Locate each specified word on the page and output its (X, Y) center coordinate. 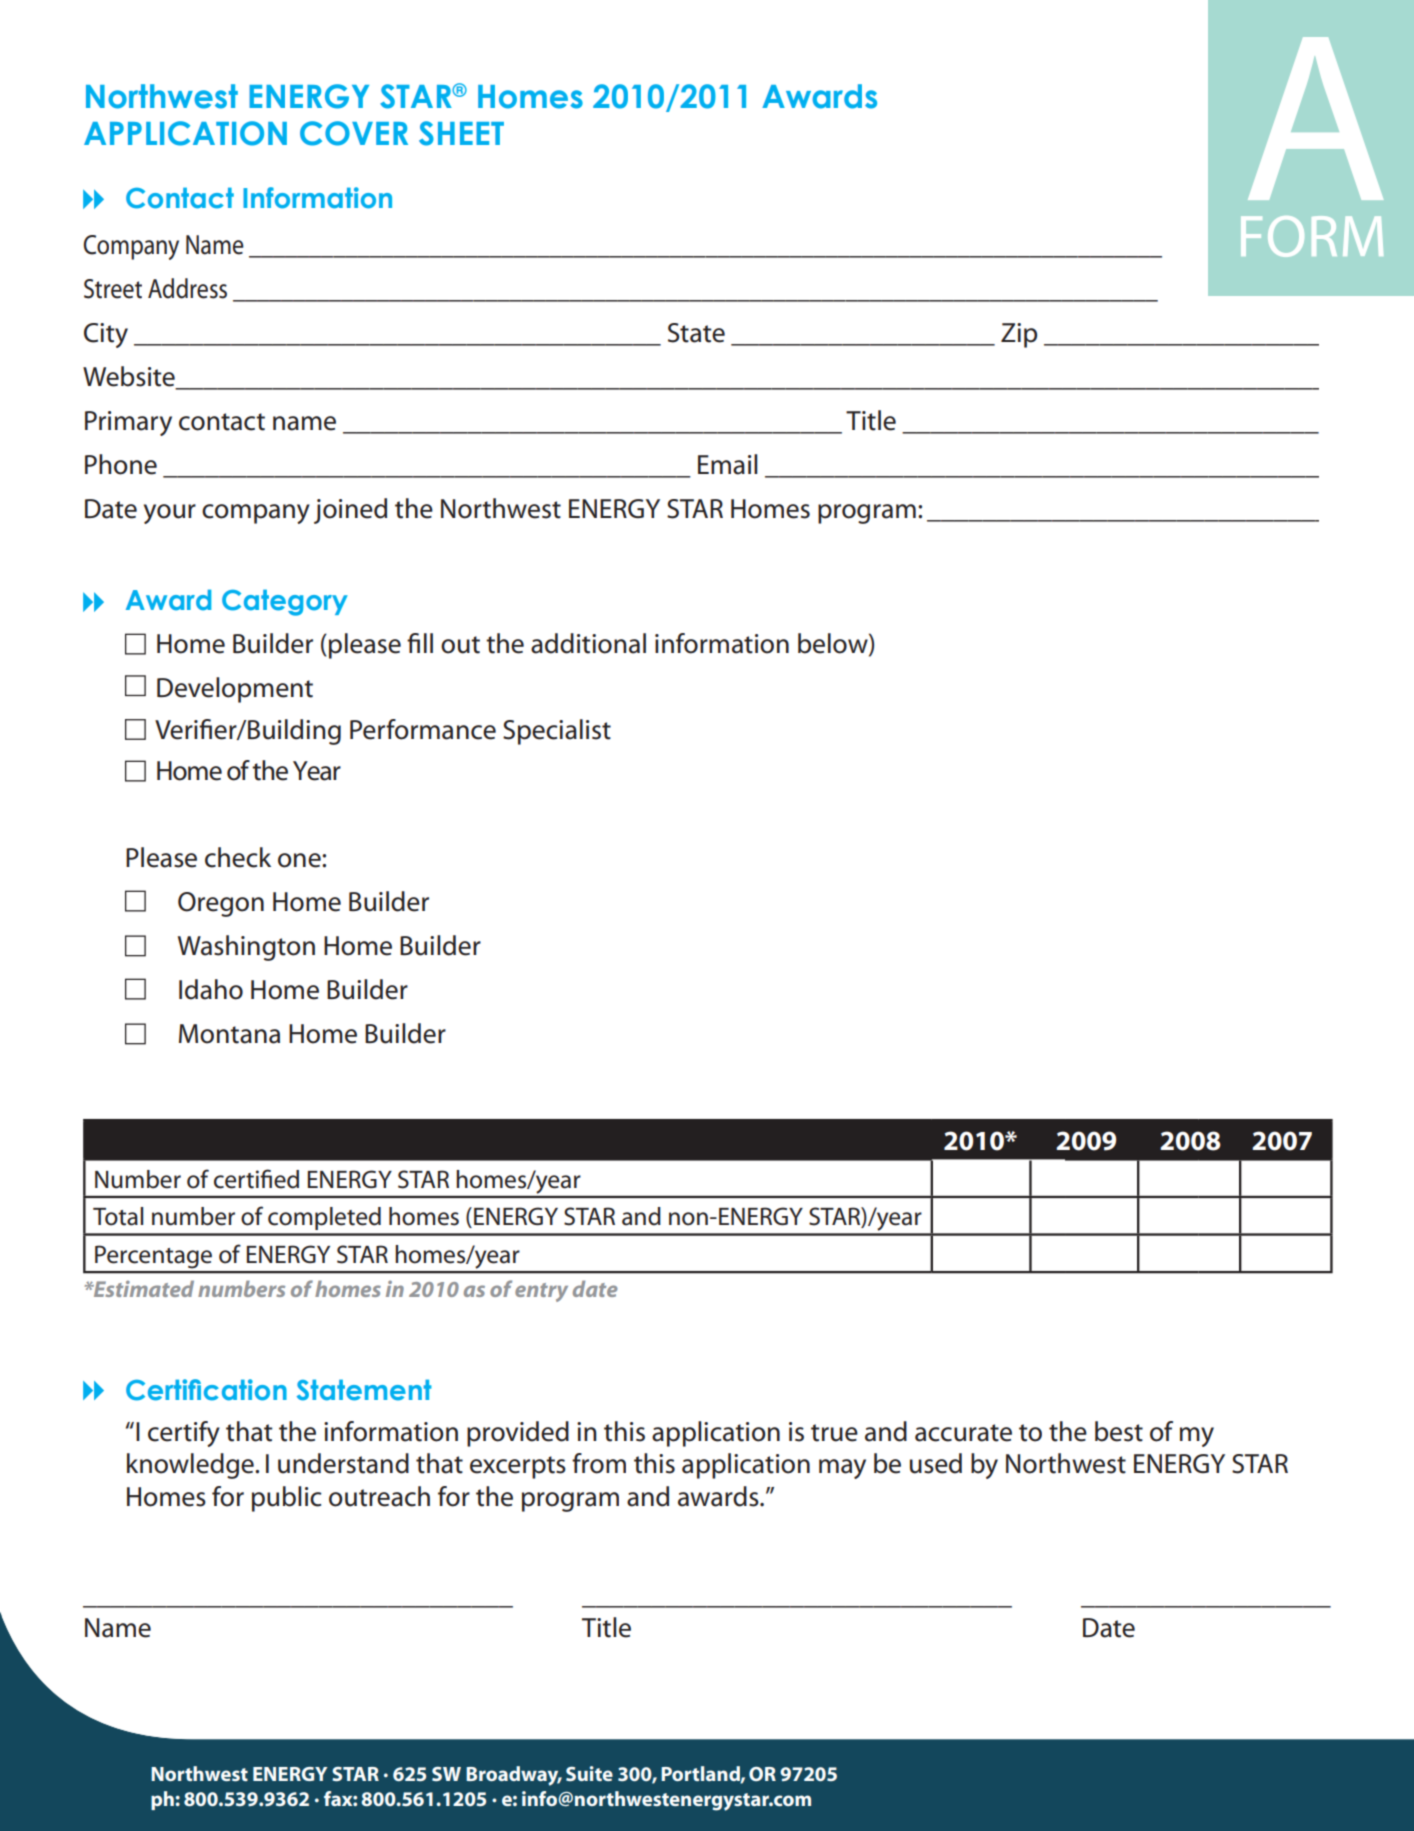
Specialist (557, 732)
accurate (963, 1433)
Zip (1019, 335)
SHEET (461, 133)
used (936, 1463)
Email (728, 464)
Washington (246, 948)
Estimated (143, 1288)
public (287, 1499)
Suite (589, 1773)
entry (541, 1292)
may (842, 1469)
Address (187, 288)
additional (588, 643)
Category (285, 602)
